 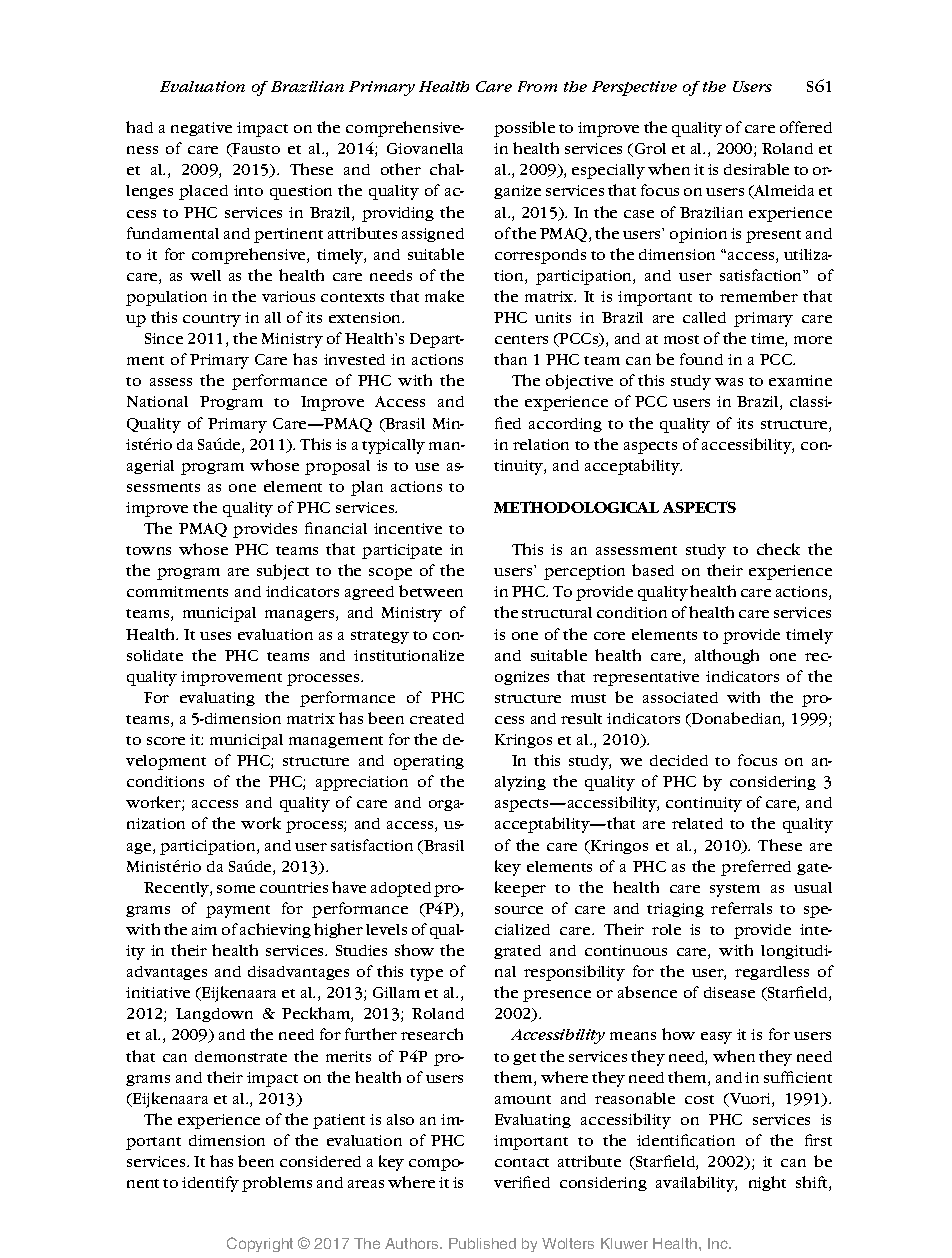 I want to click on aim, so click(x=204, y=929).
